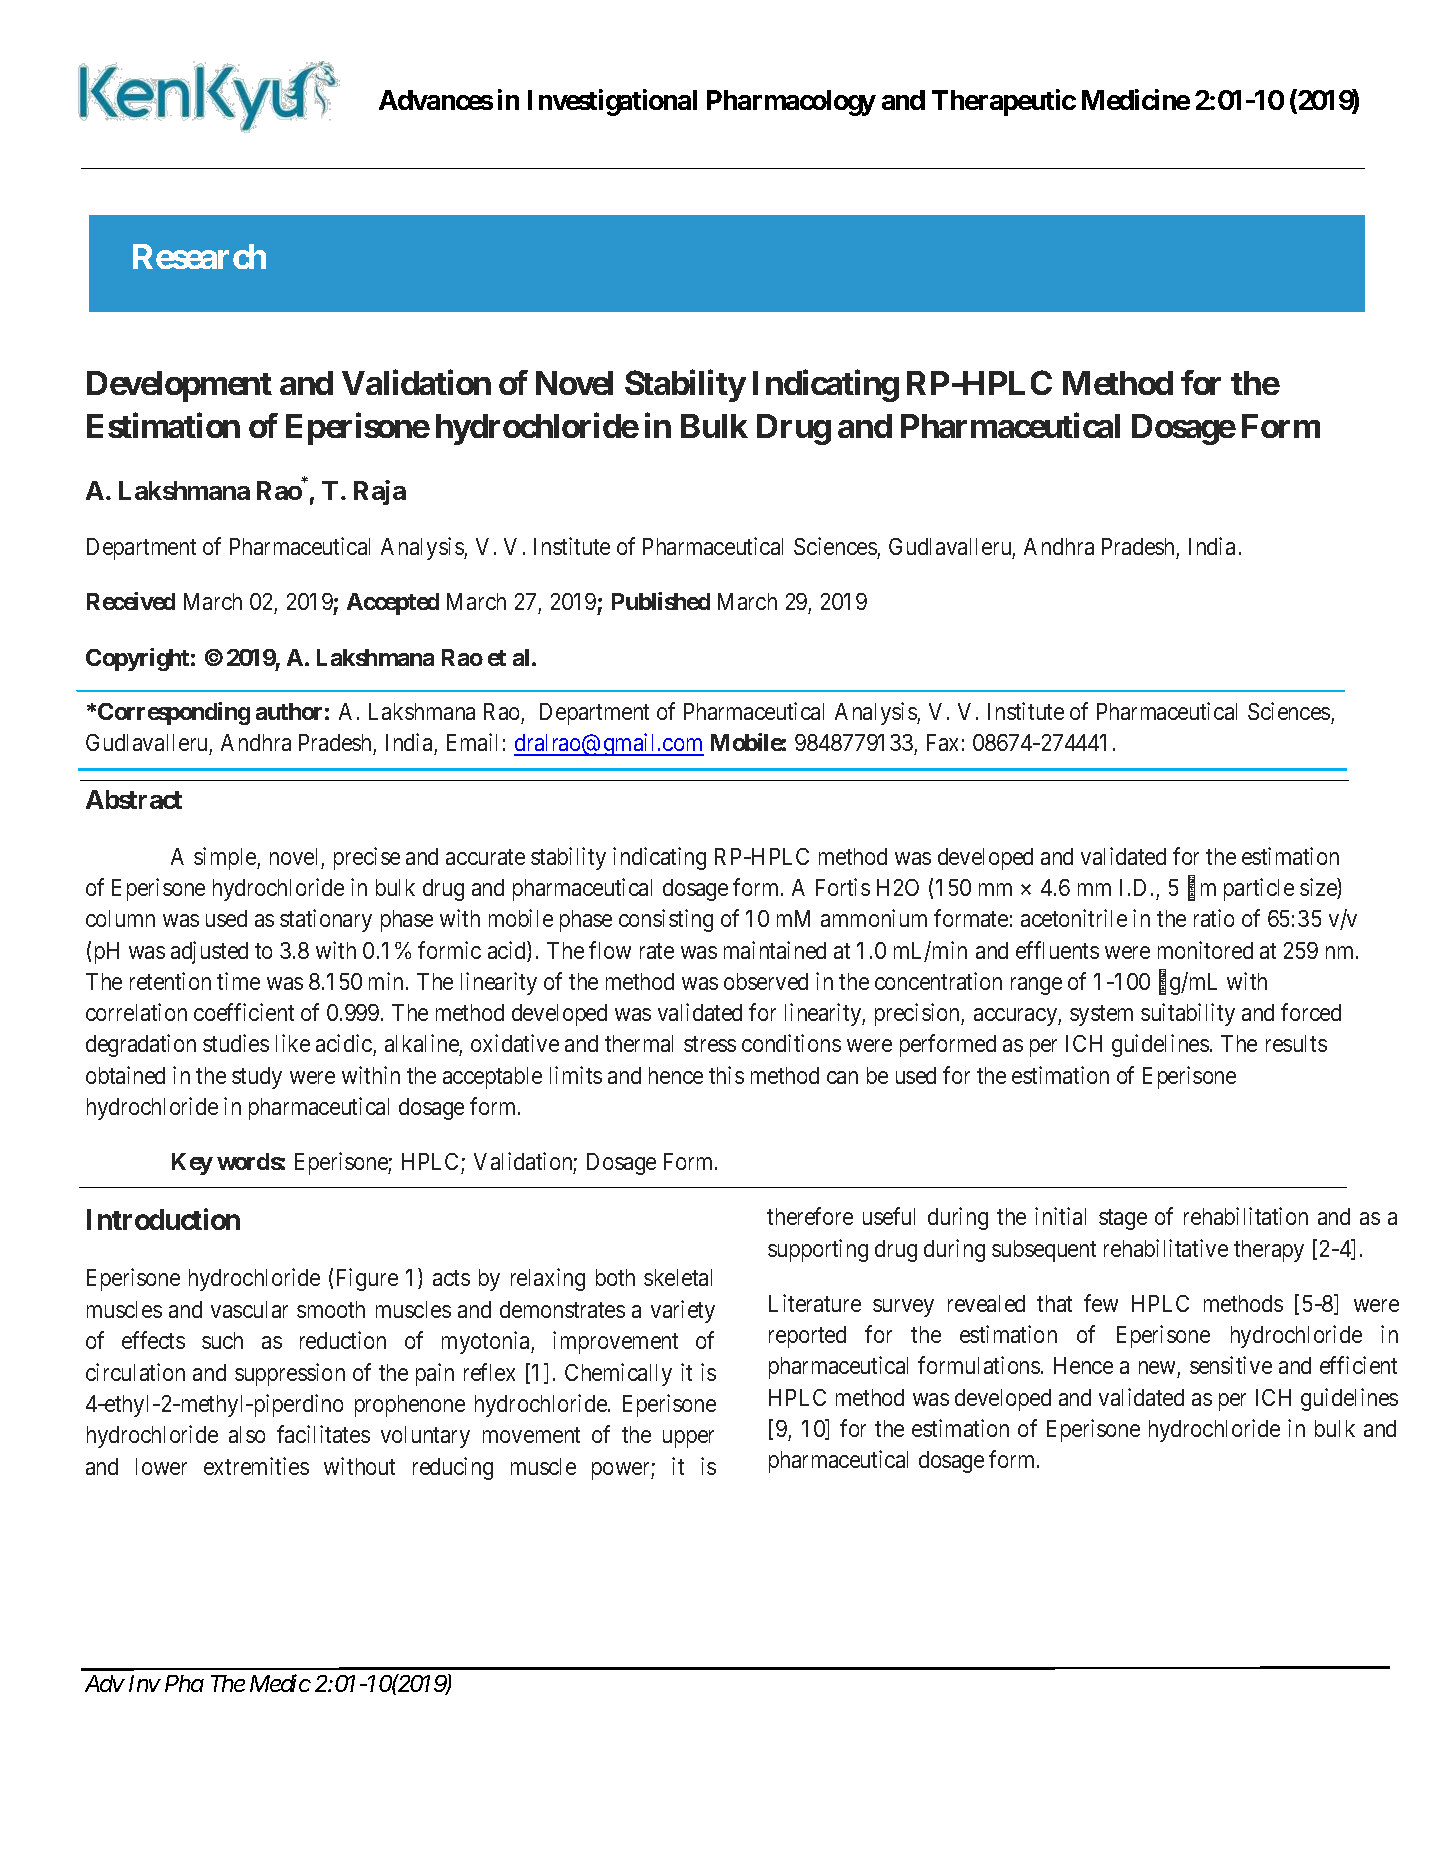  I want to click on Therapeutic, so click(1004, 102).
